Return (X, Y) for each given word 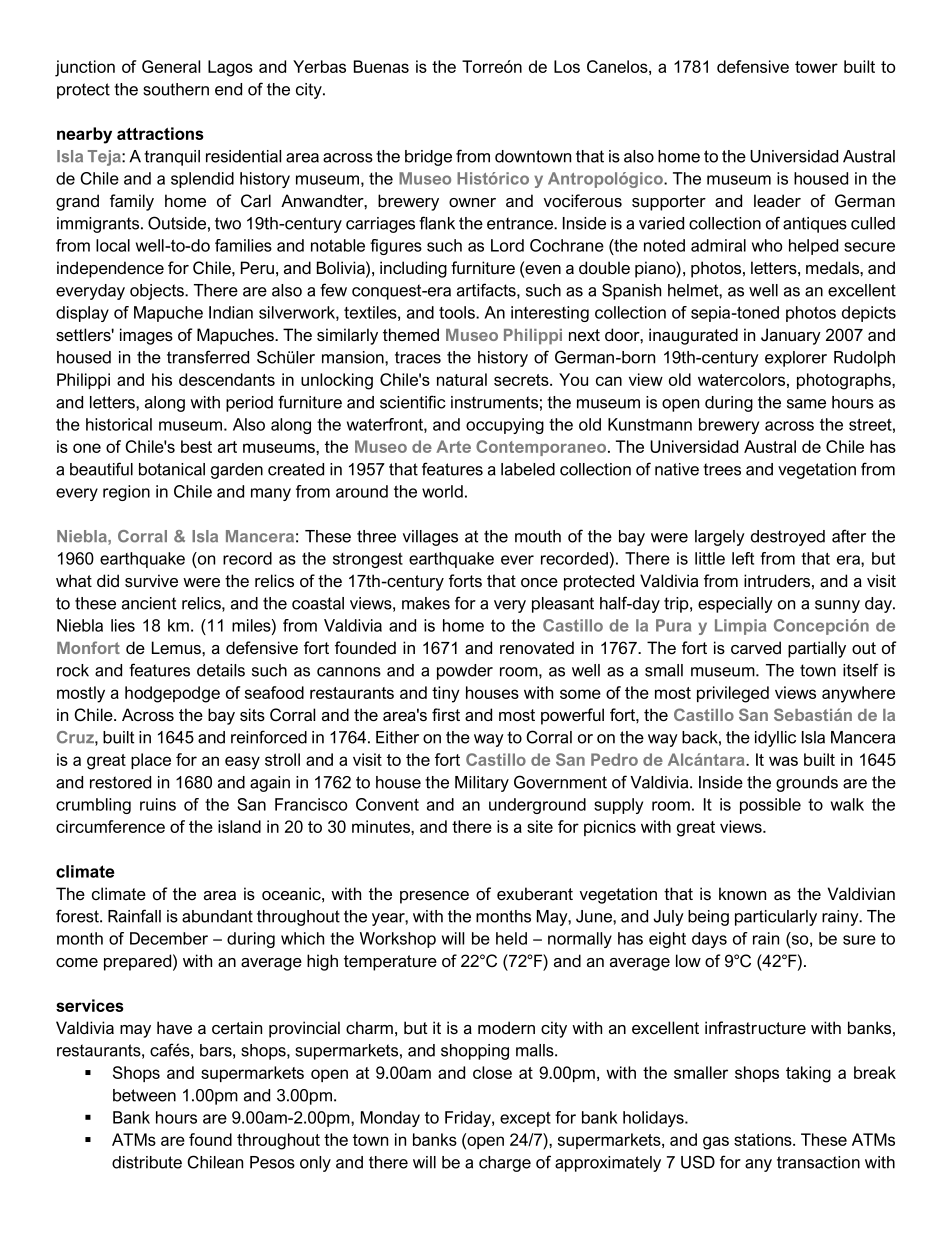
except (525, 1119)
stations (764, 1139)
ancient (149, 603)
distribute (147, 1162)
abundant (217, 916)
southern (176, 89)
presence (434, 897)
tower (816, 67)
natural (462, 379)
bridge (428, 158)
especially (735, 605)
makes (426, 603)
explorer (796, 359)
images (146, 336)
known (742, 894)
